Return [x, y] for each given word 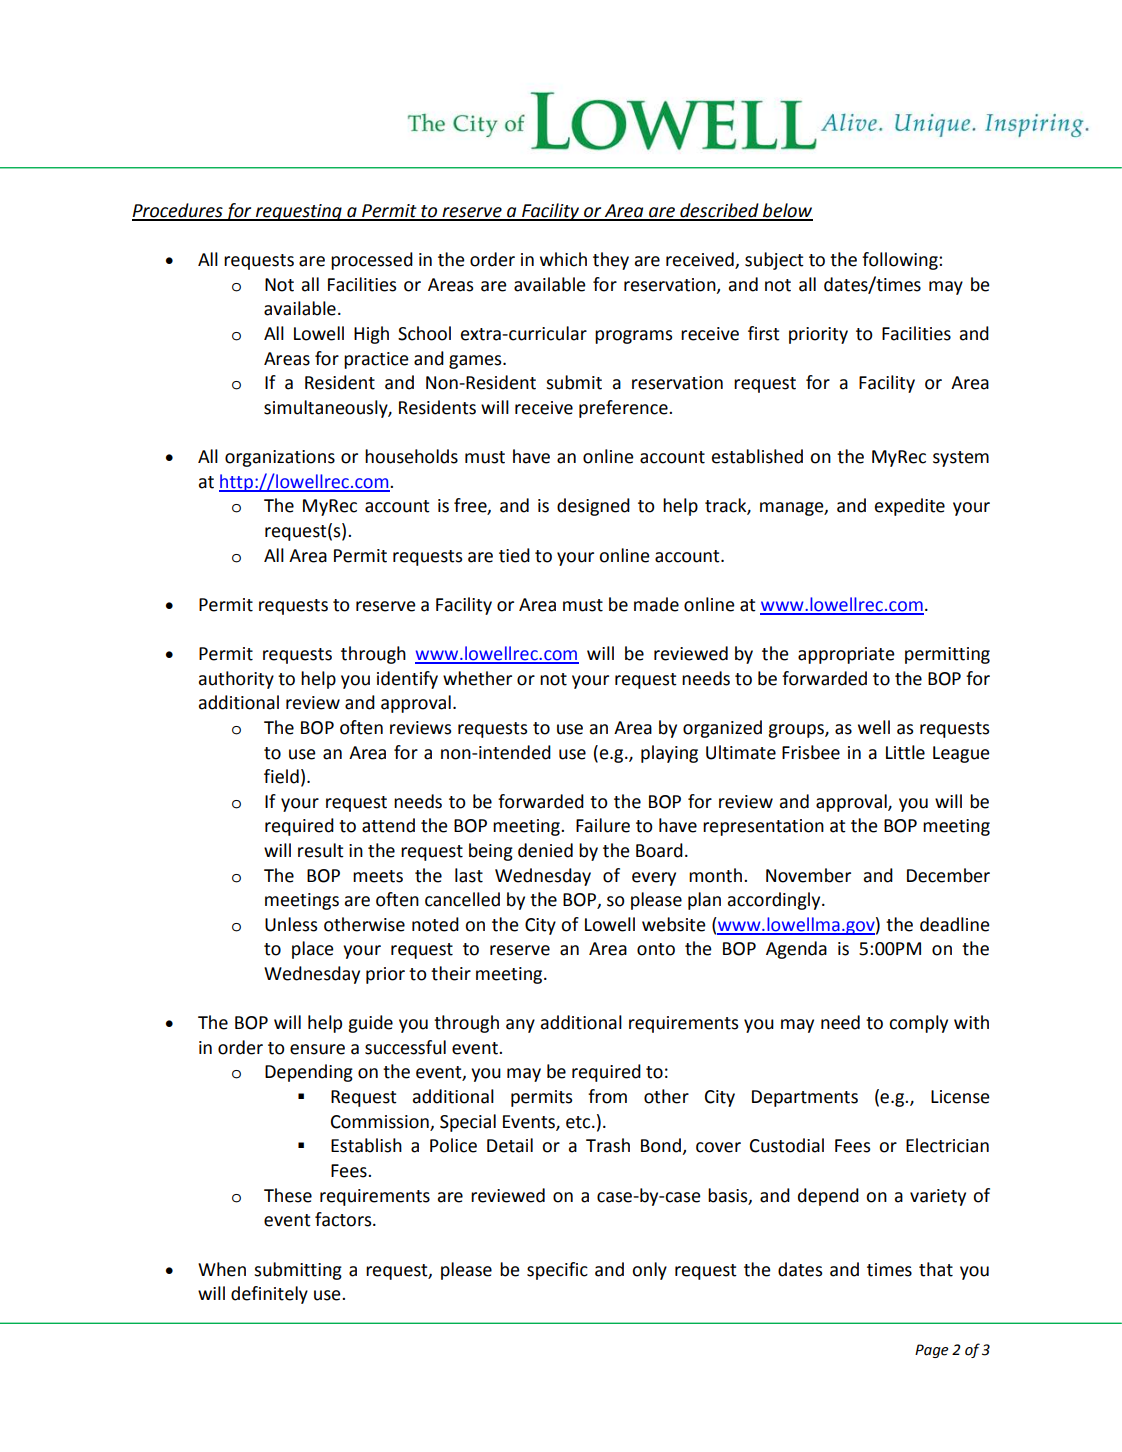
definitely [269, 1295]
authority [236, 680]
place [313, 950]
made [656, 604]
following [901, 261]
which [563, 259]
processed [372, 261]
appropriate [846, 655]
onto [656, 949]
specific [557, 1271]
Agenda [796, 950]
